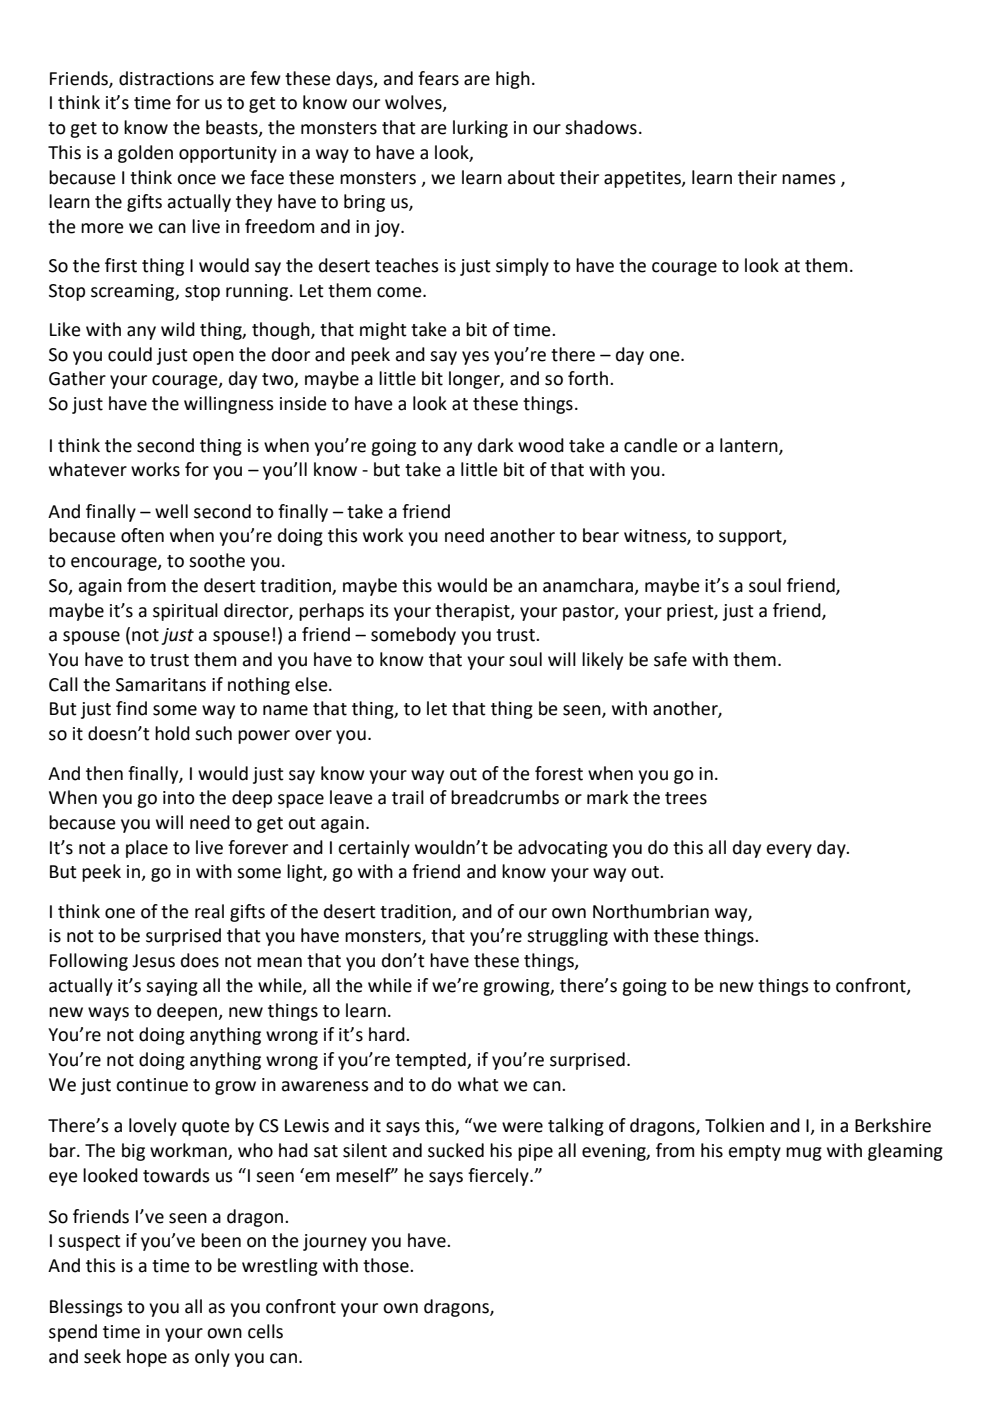 Image resolution: width=1005 pixels, height=1422 pixels. What do you see at coordinates (166, 78) in the screenshot?
I see `distractions` at bounding box center [166, 78].
